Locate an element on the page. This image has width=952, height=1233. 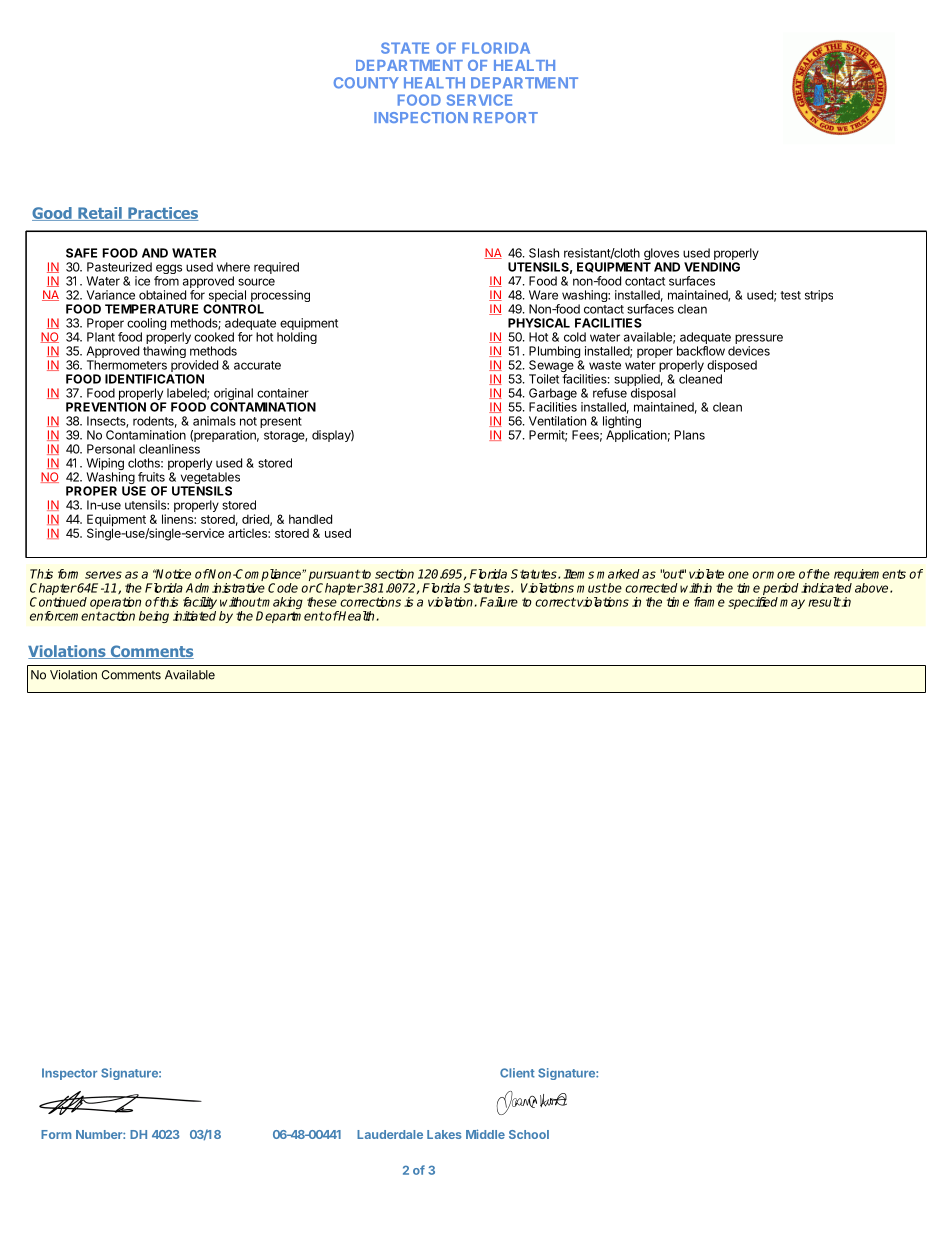
Failure is located at coordinates (499, 602).
